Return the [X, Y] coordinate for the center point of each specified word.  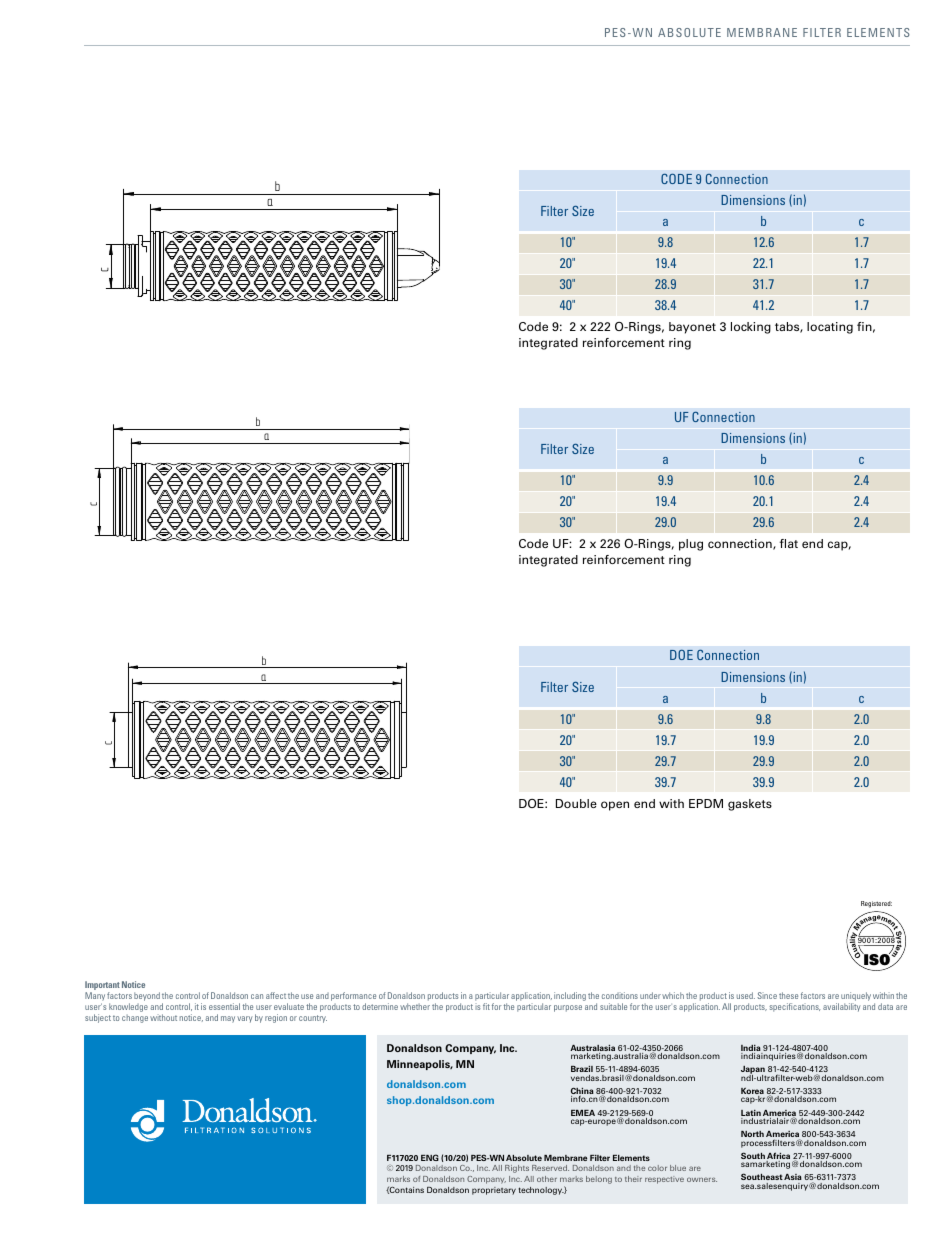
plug [691, 545]
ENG [430, 1157]
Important [102, 987]
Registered [876, 904]
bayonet [692, 328]
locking [751, 328]
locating [830, 328]
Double [576, 803]
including [570, 996]
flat [789, 543]
